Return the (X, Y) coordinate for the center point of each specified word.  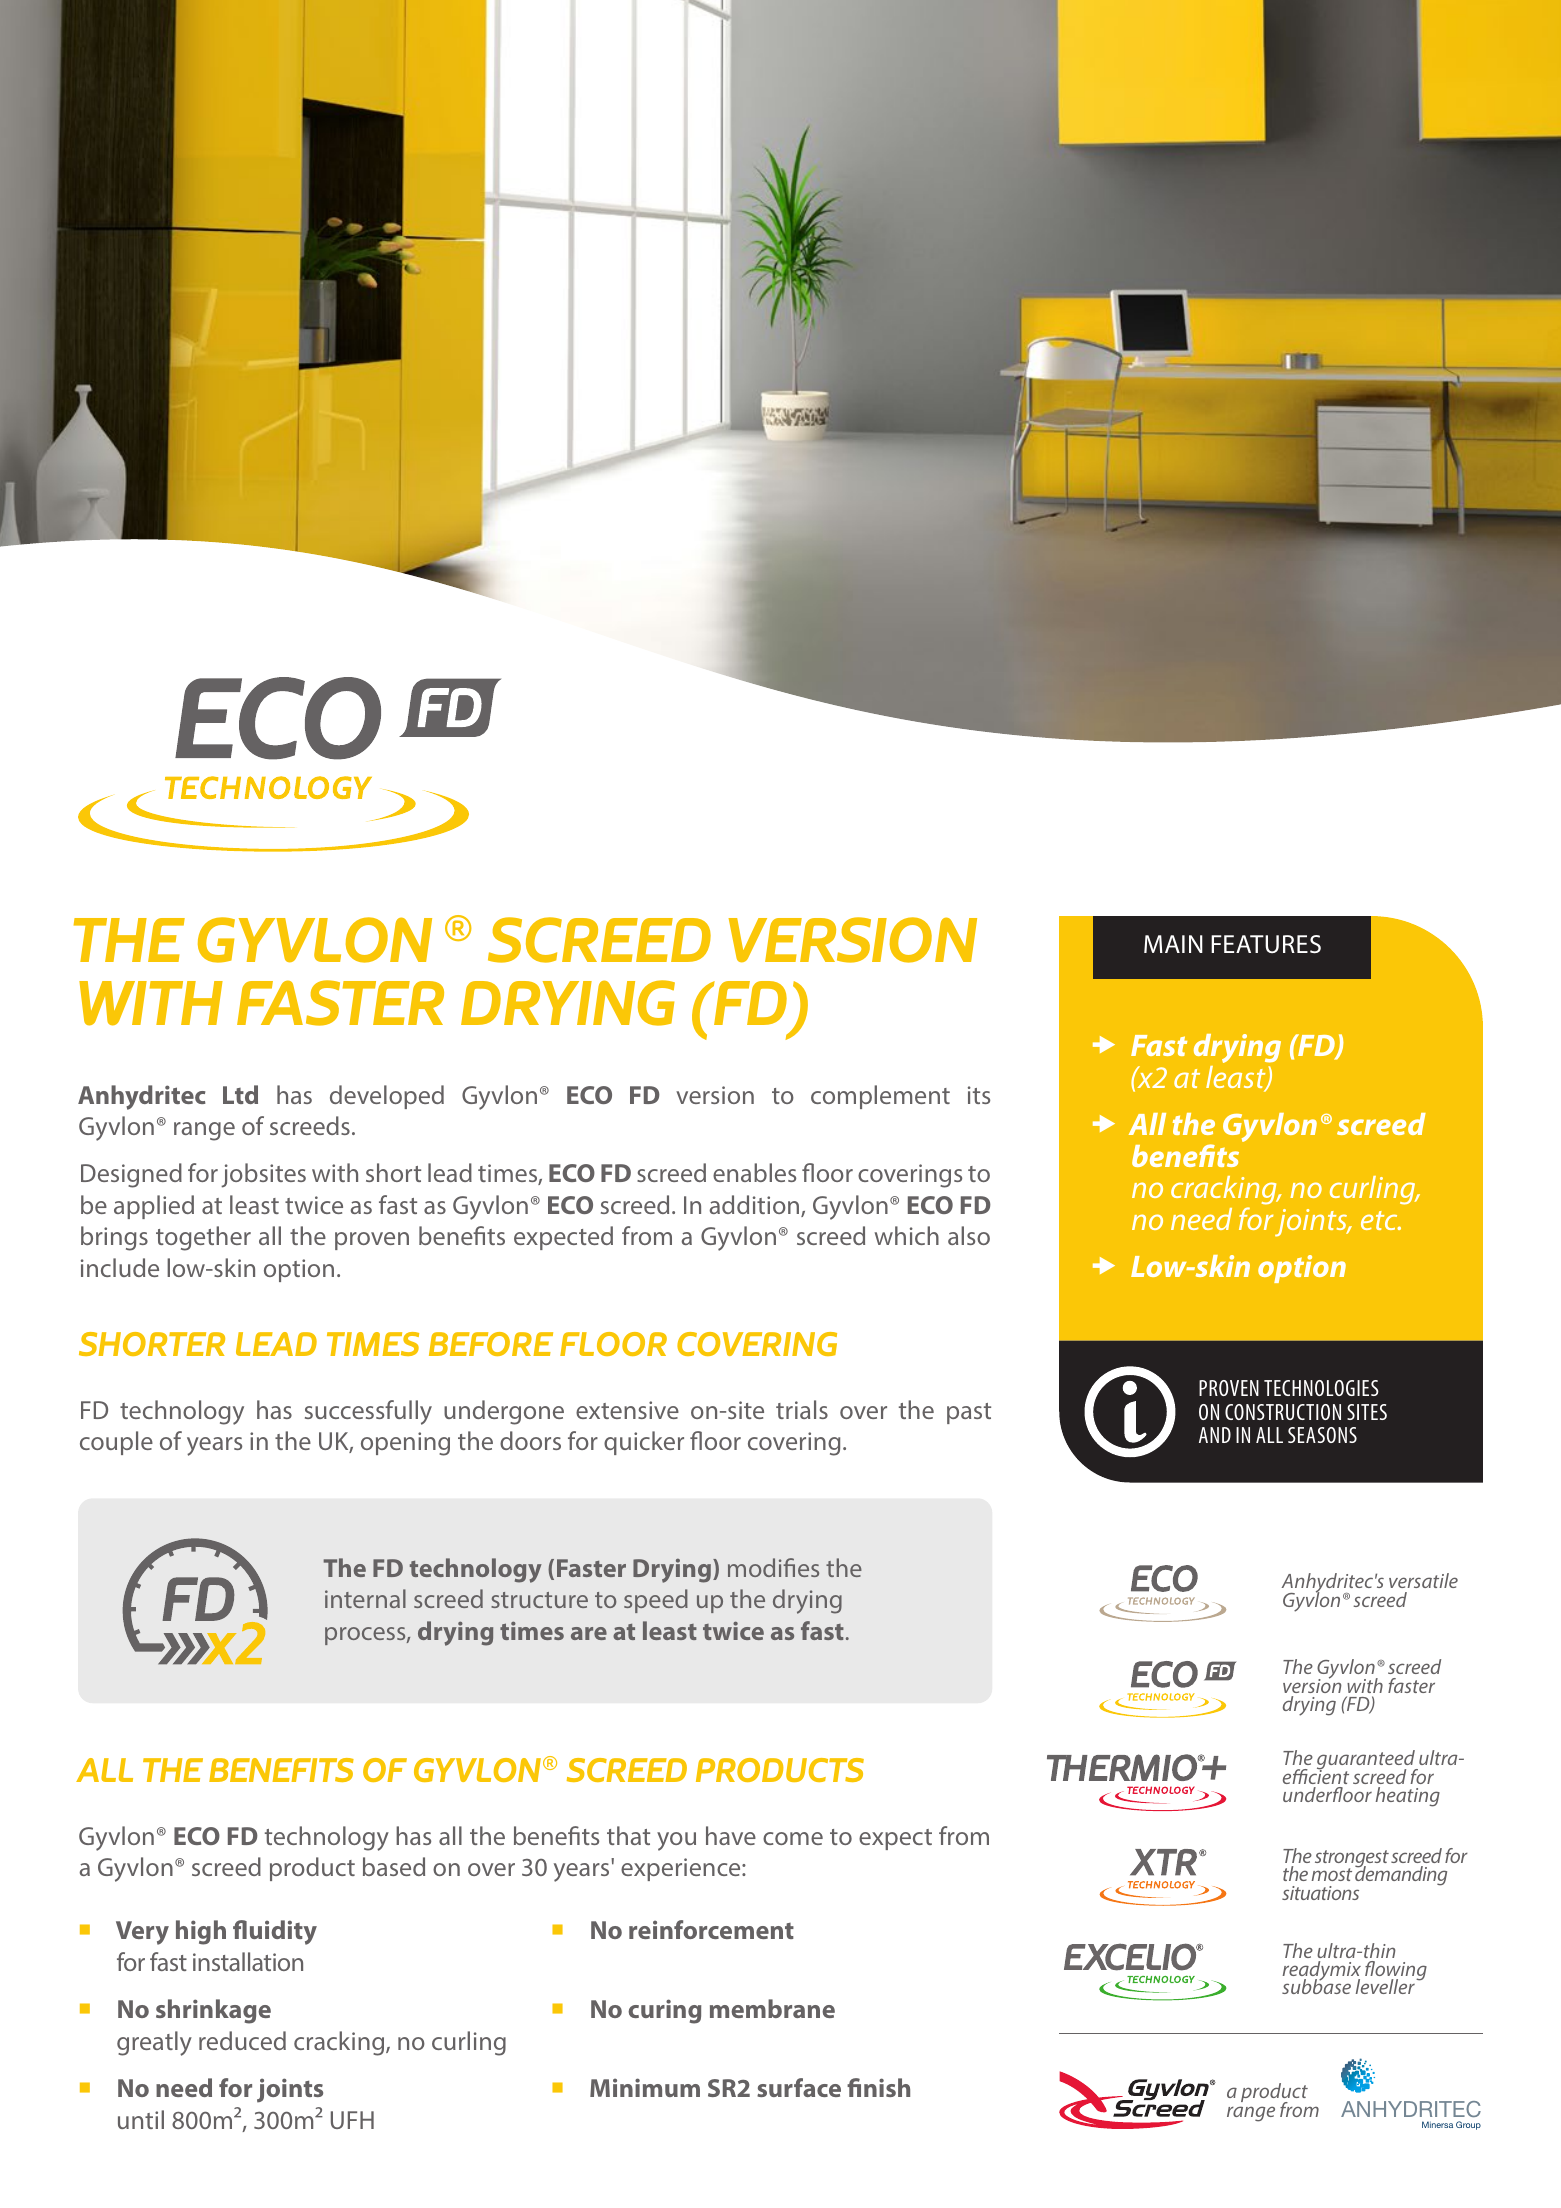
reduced (242, 2040)
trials (802, 1409)
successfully (368, 1412)
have (731, 1835)
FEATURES (1266, 944)
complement (880, 1097)
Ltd (240, 1094)
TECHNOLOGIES (1321, 1388)
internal (365, 1598)
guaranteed (1367, 1761)
